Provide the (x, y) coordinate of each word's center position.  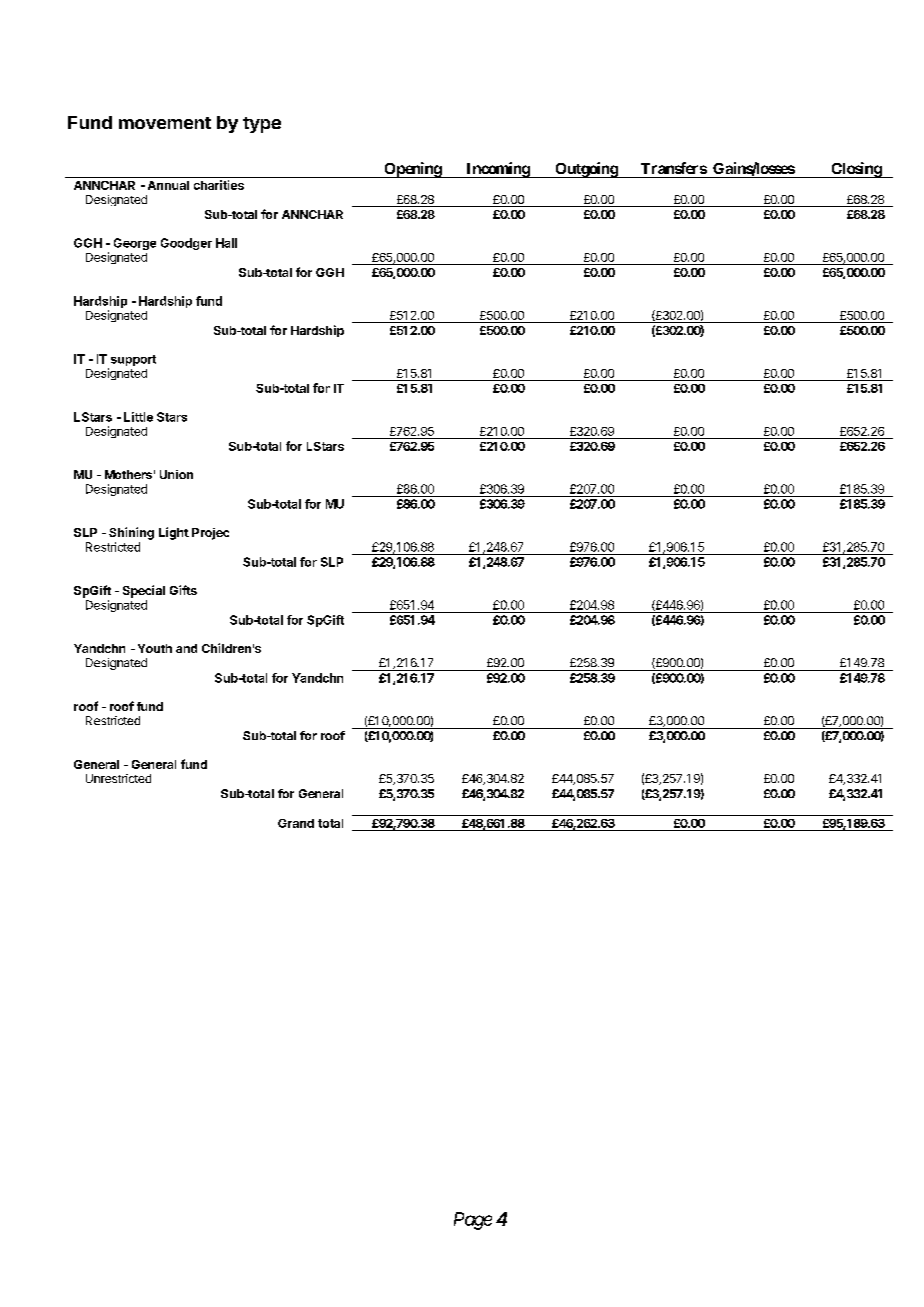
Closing (856, 170)
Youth (155, 648)
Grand (296, 823)
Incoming (497, 170)
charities (219, 185)
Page (473, 1221)
